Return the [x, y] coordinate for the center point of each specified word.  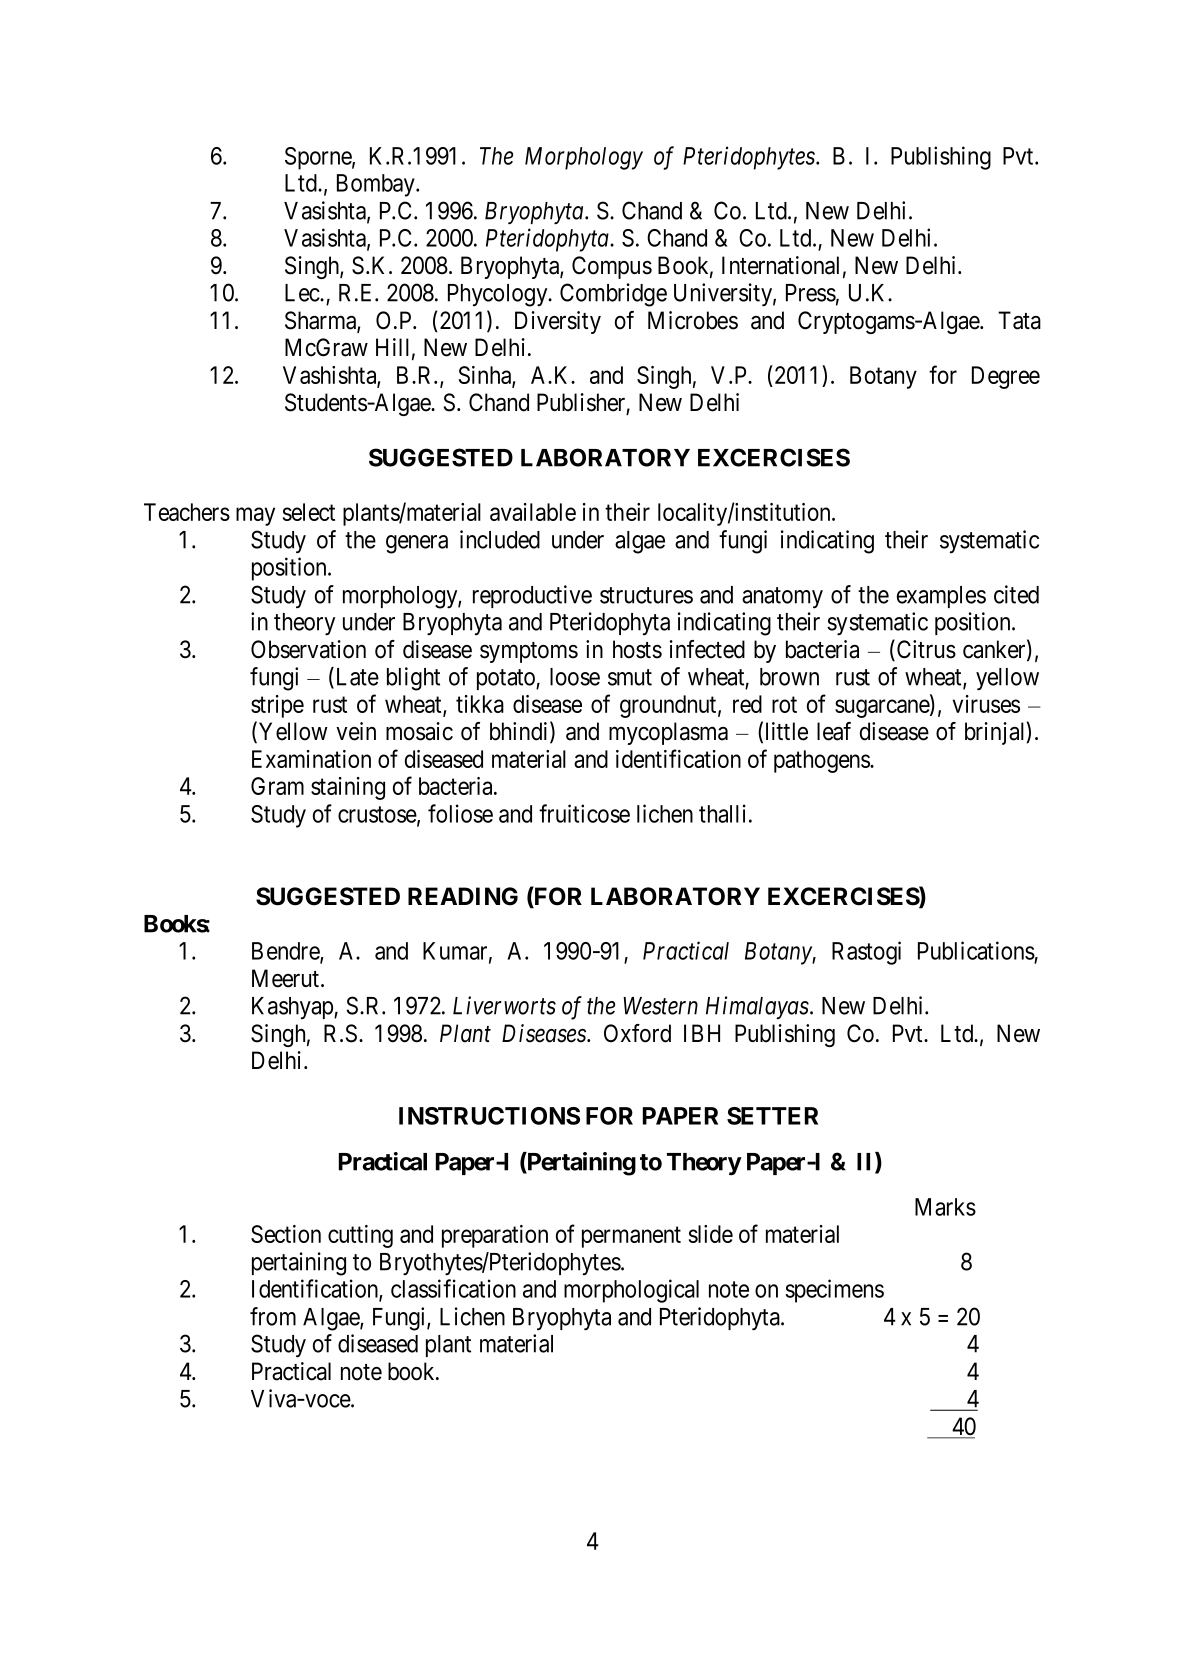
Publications [976, 950]
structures [646, 595]
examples [941, 597]
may [255, 516]
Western [660, 1006]
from [273, 1316]
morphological [631, 1291]
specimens [834, 1291]
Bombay [377, 185]
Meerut [287, 978]
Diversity [558, 322]
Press [811, 293]
